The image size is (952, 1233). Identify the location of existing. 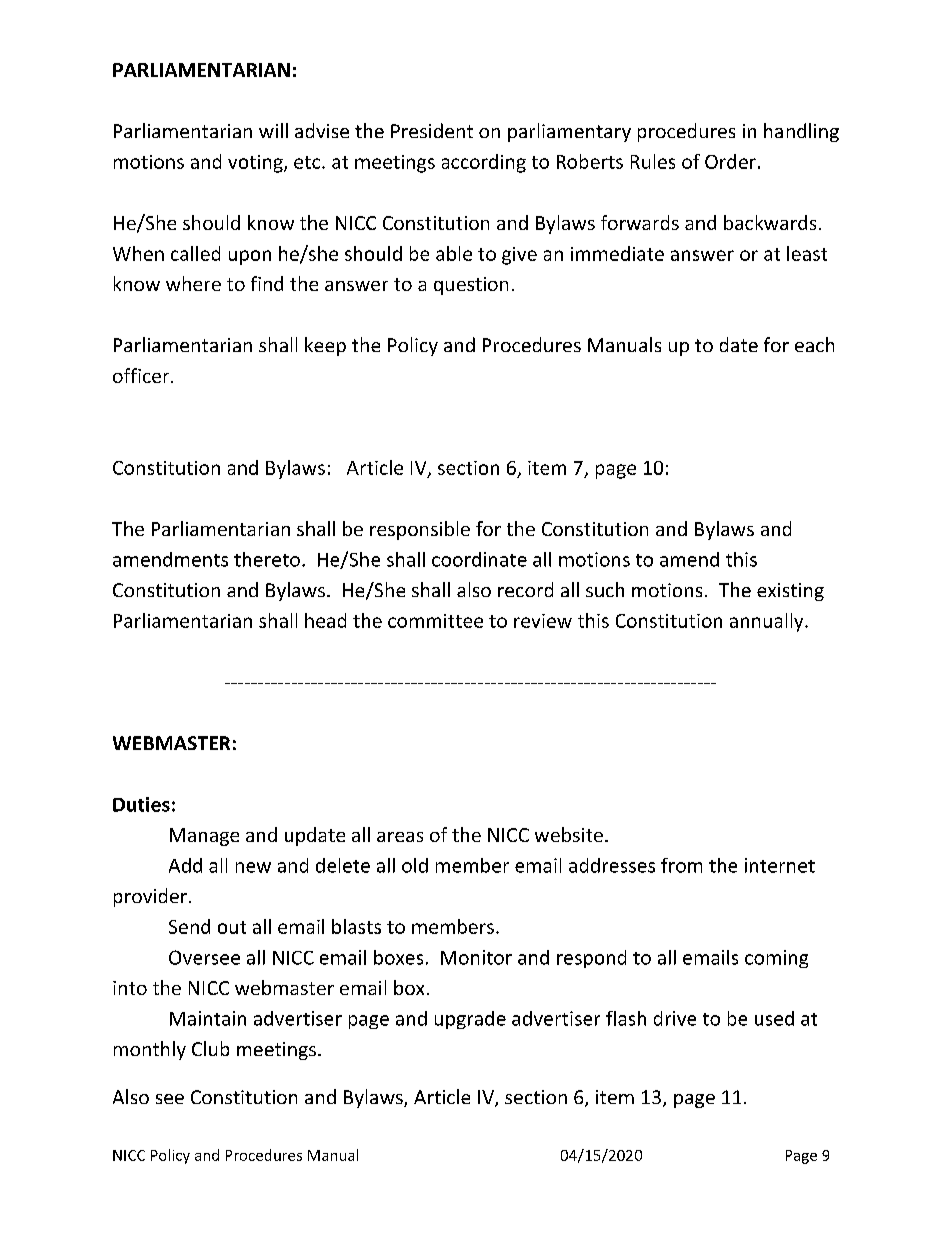
(790, 592).
